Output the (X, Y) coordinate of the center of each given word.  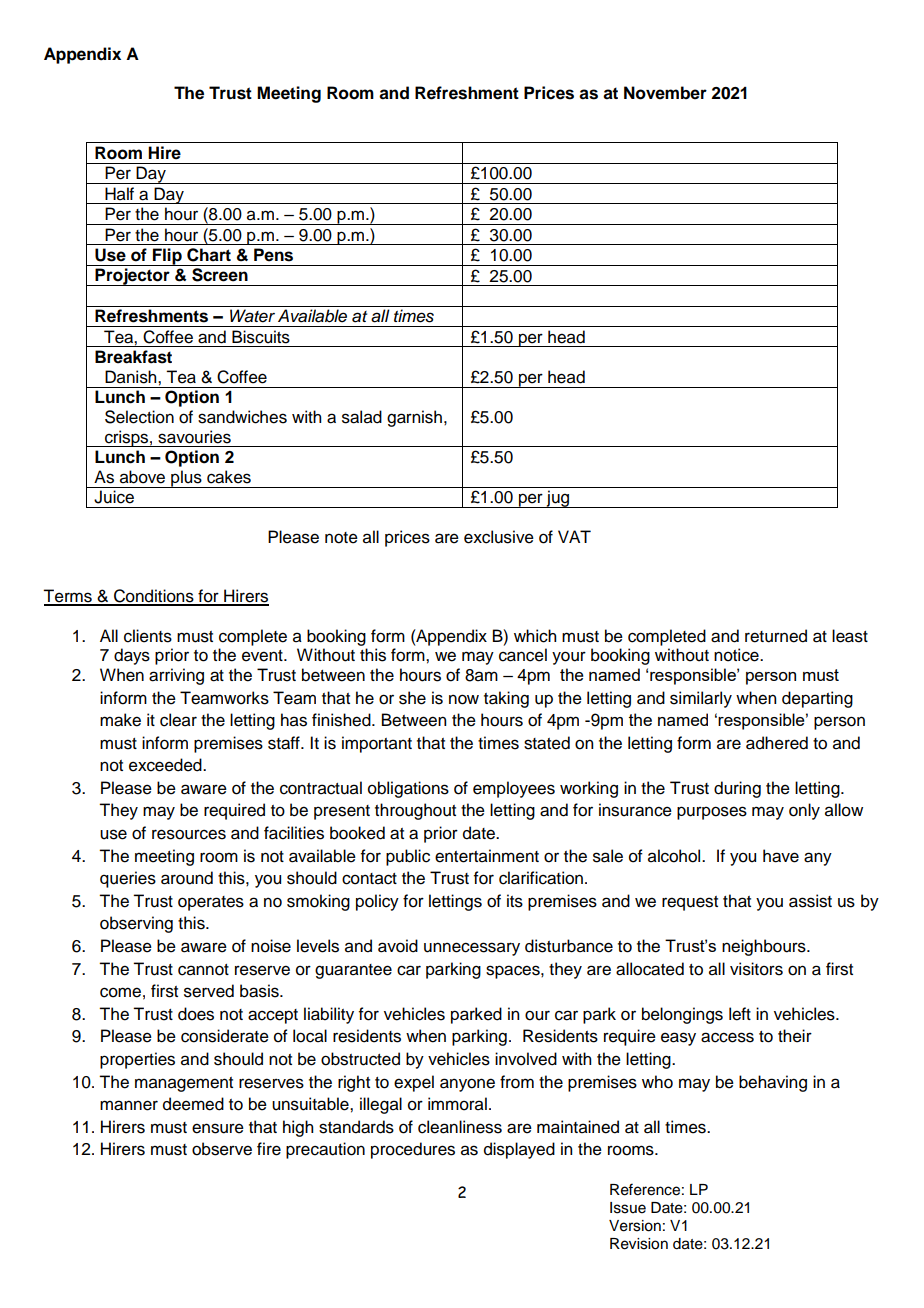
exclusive (499, 537)
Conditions (154, 597)
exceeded (166, 765)
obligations (408, 789)
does (196, 1014)
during (737, 789)
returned (776, 636)
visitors (756, 969)
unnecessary (472, 949)
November (665, 93)
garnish (414, 418)
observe (222, 1149)
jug (558, 499)
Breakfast (133, 357)
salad (362, 417)
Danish (132, 377)
